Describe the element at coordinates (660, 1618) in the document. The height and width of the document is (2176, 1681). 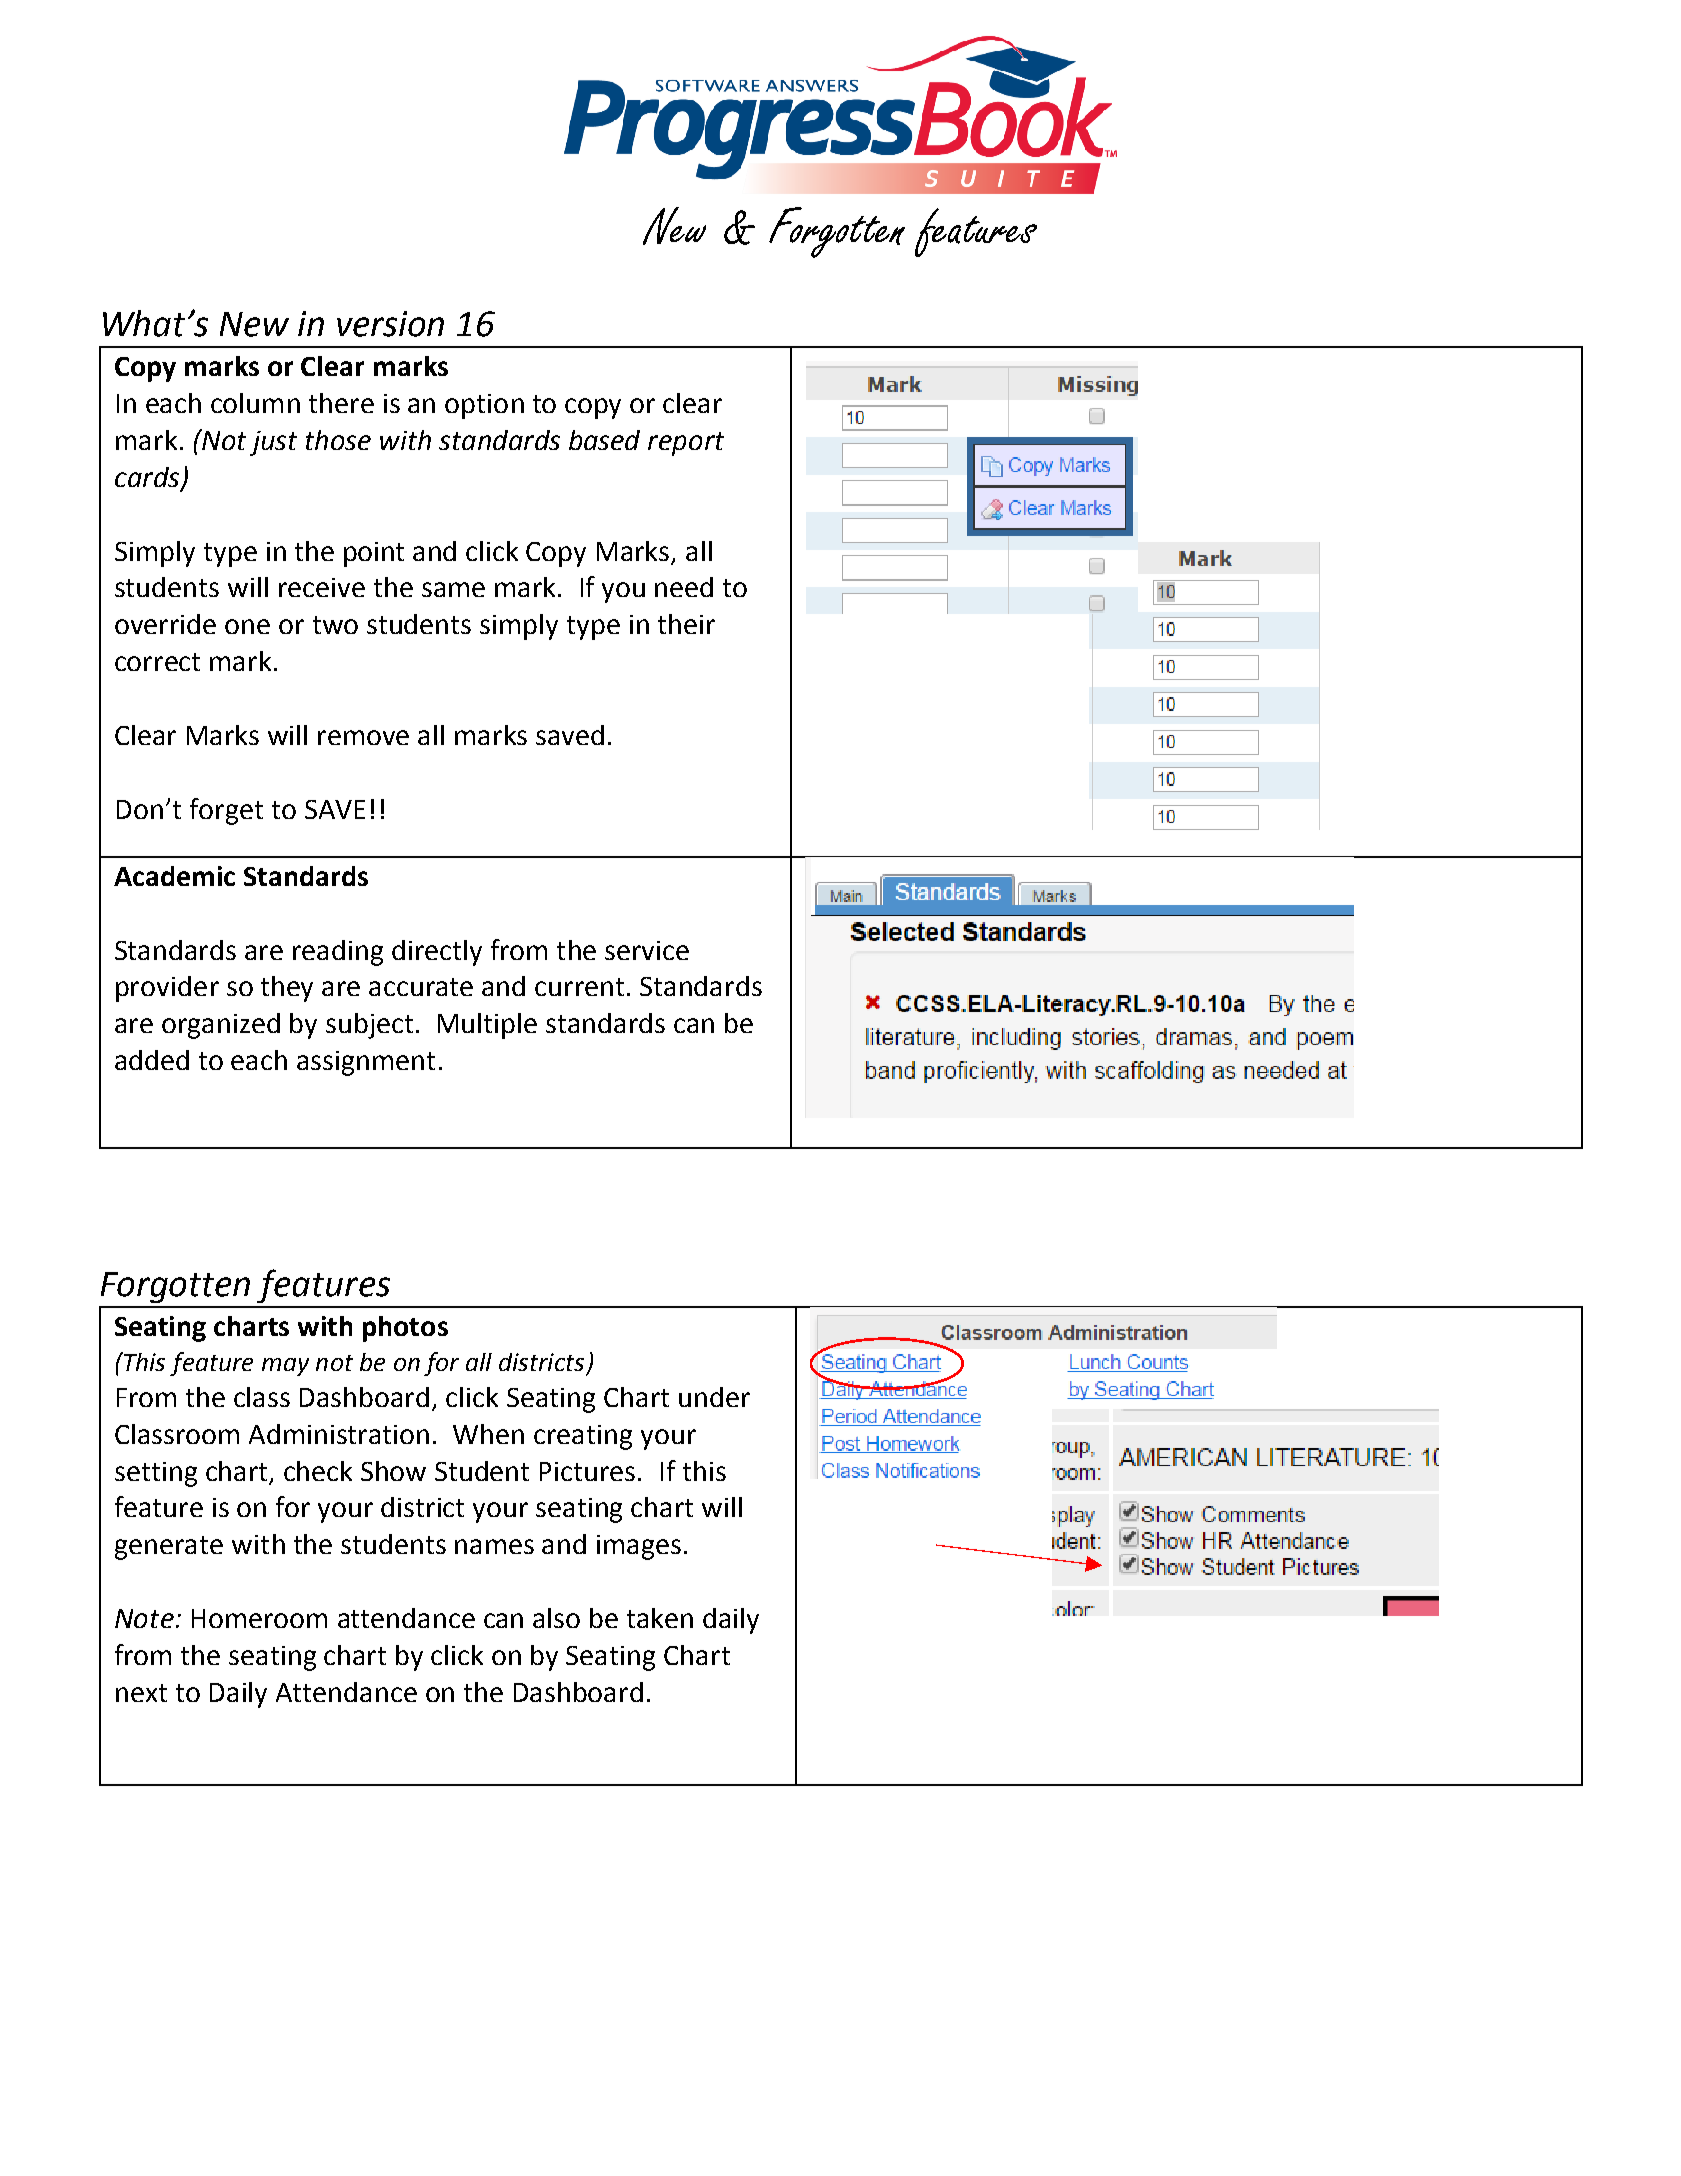
I see `taken` at that location.
